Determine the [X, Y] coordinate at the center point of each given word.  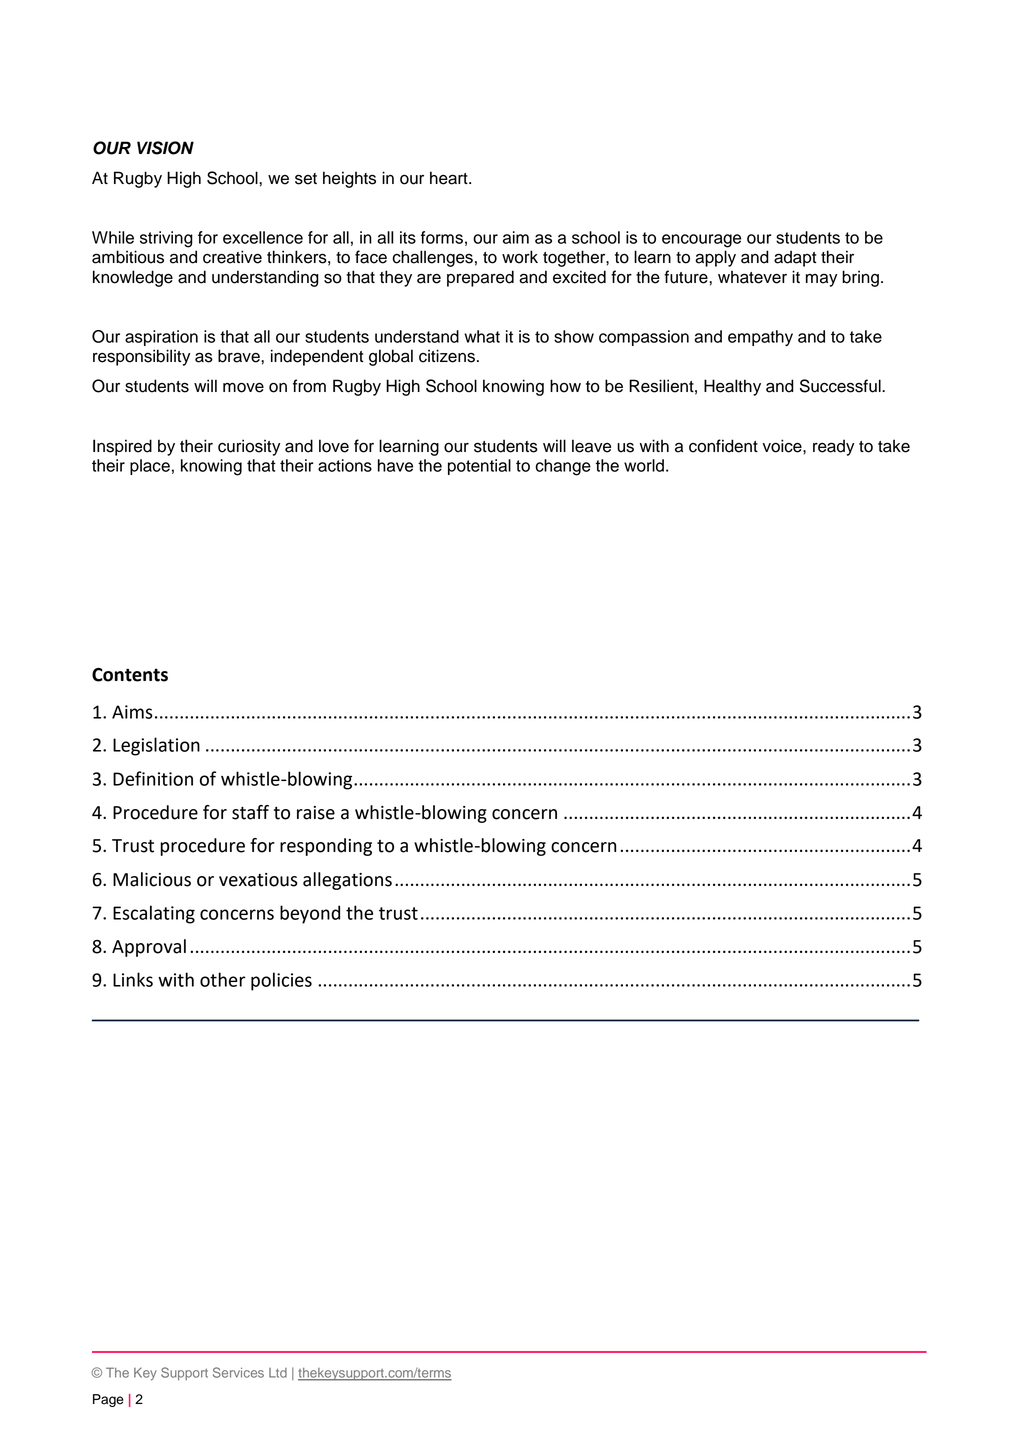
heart [450, 178]
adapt [795, 258]
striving [166, 239]
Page [108, 1400]
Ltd [278, 1373]
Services [238, 1372]
